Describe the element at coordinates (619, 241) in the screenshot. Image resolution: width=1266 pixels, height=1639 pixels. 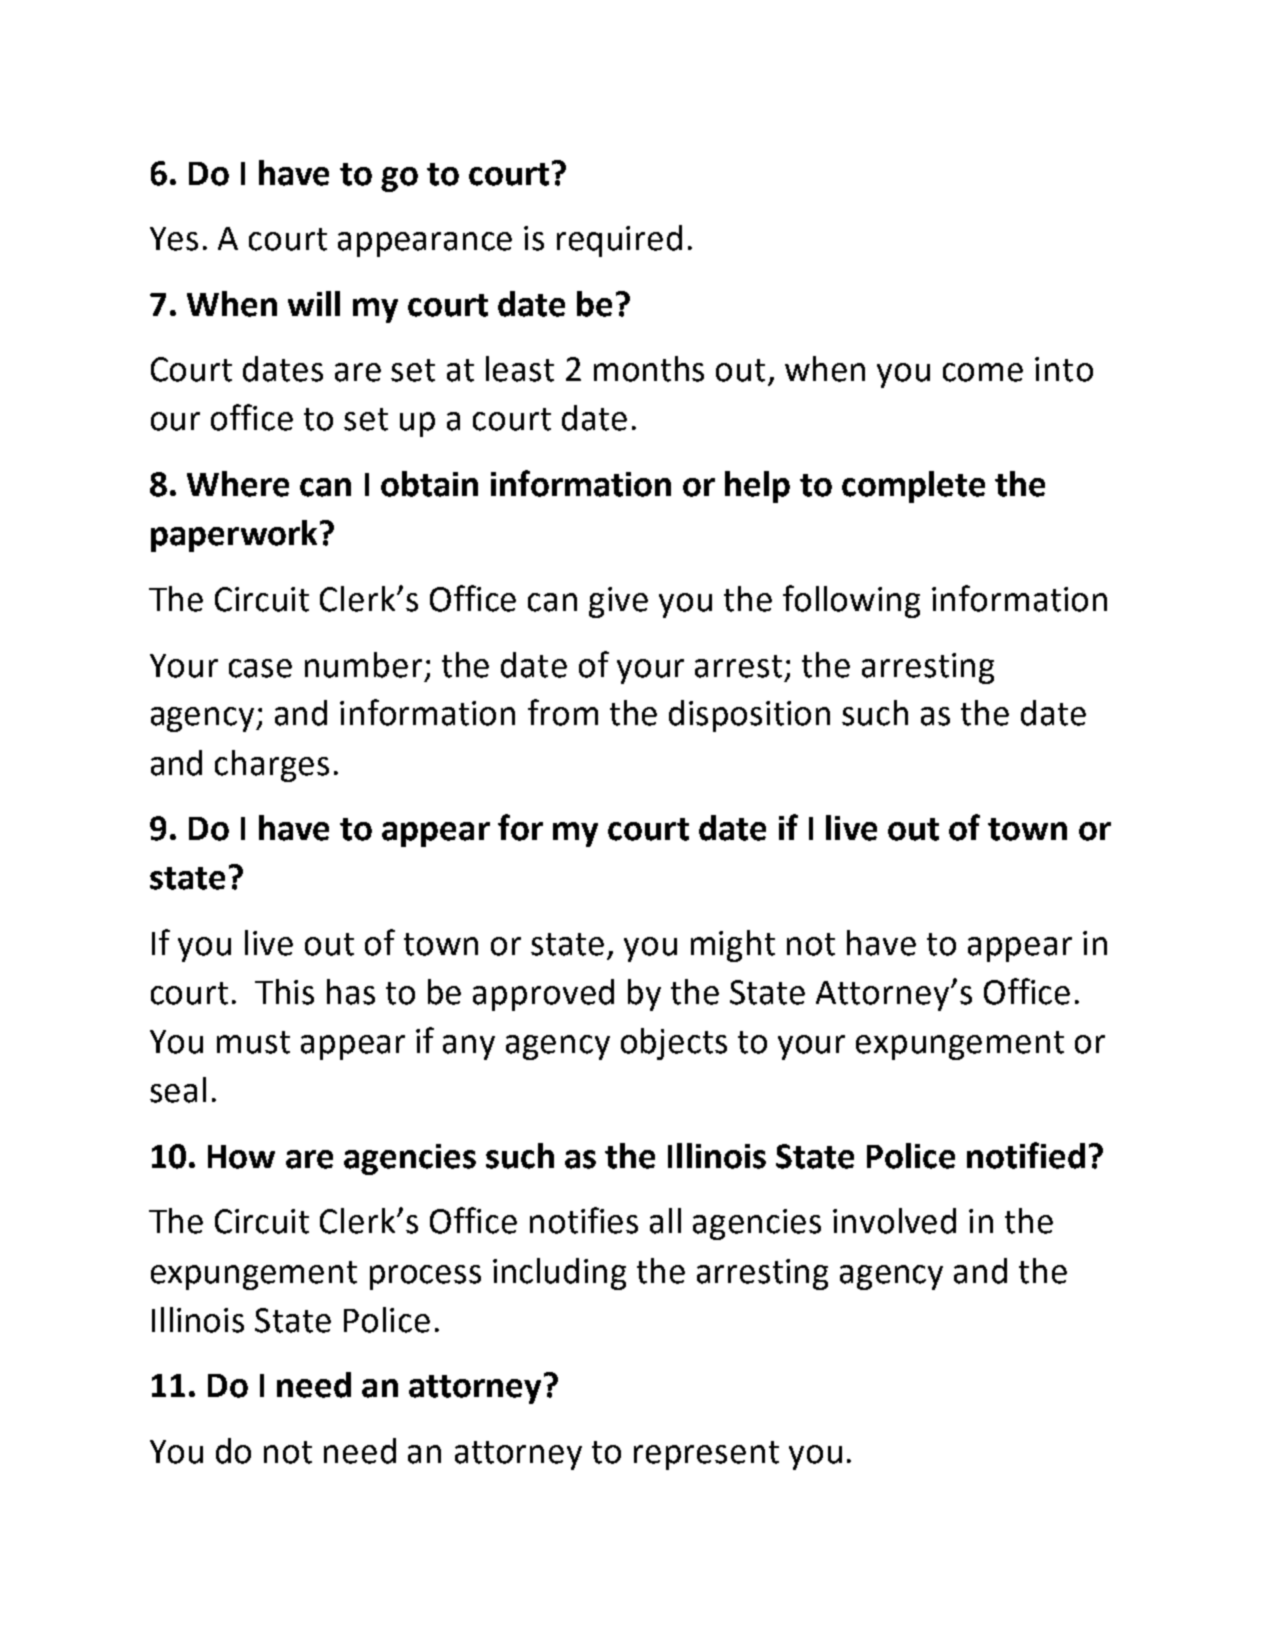
I see `required` at that location.
